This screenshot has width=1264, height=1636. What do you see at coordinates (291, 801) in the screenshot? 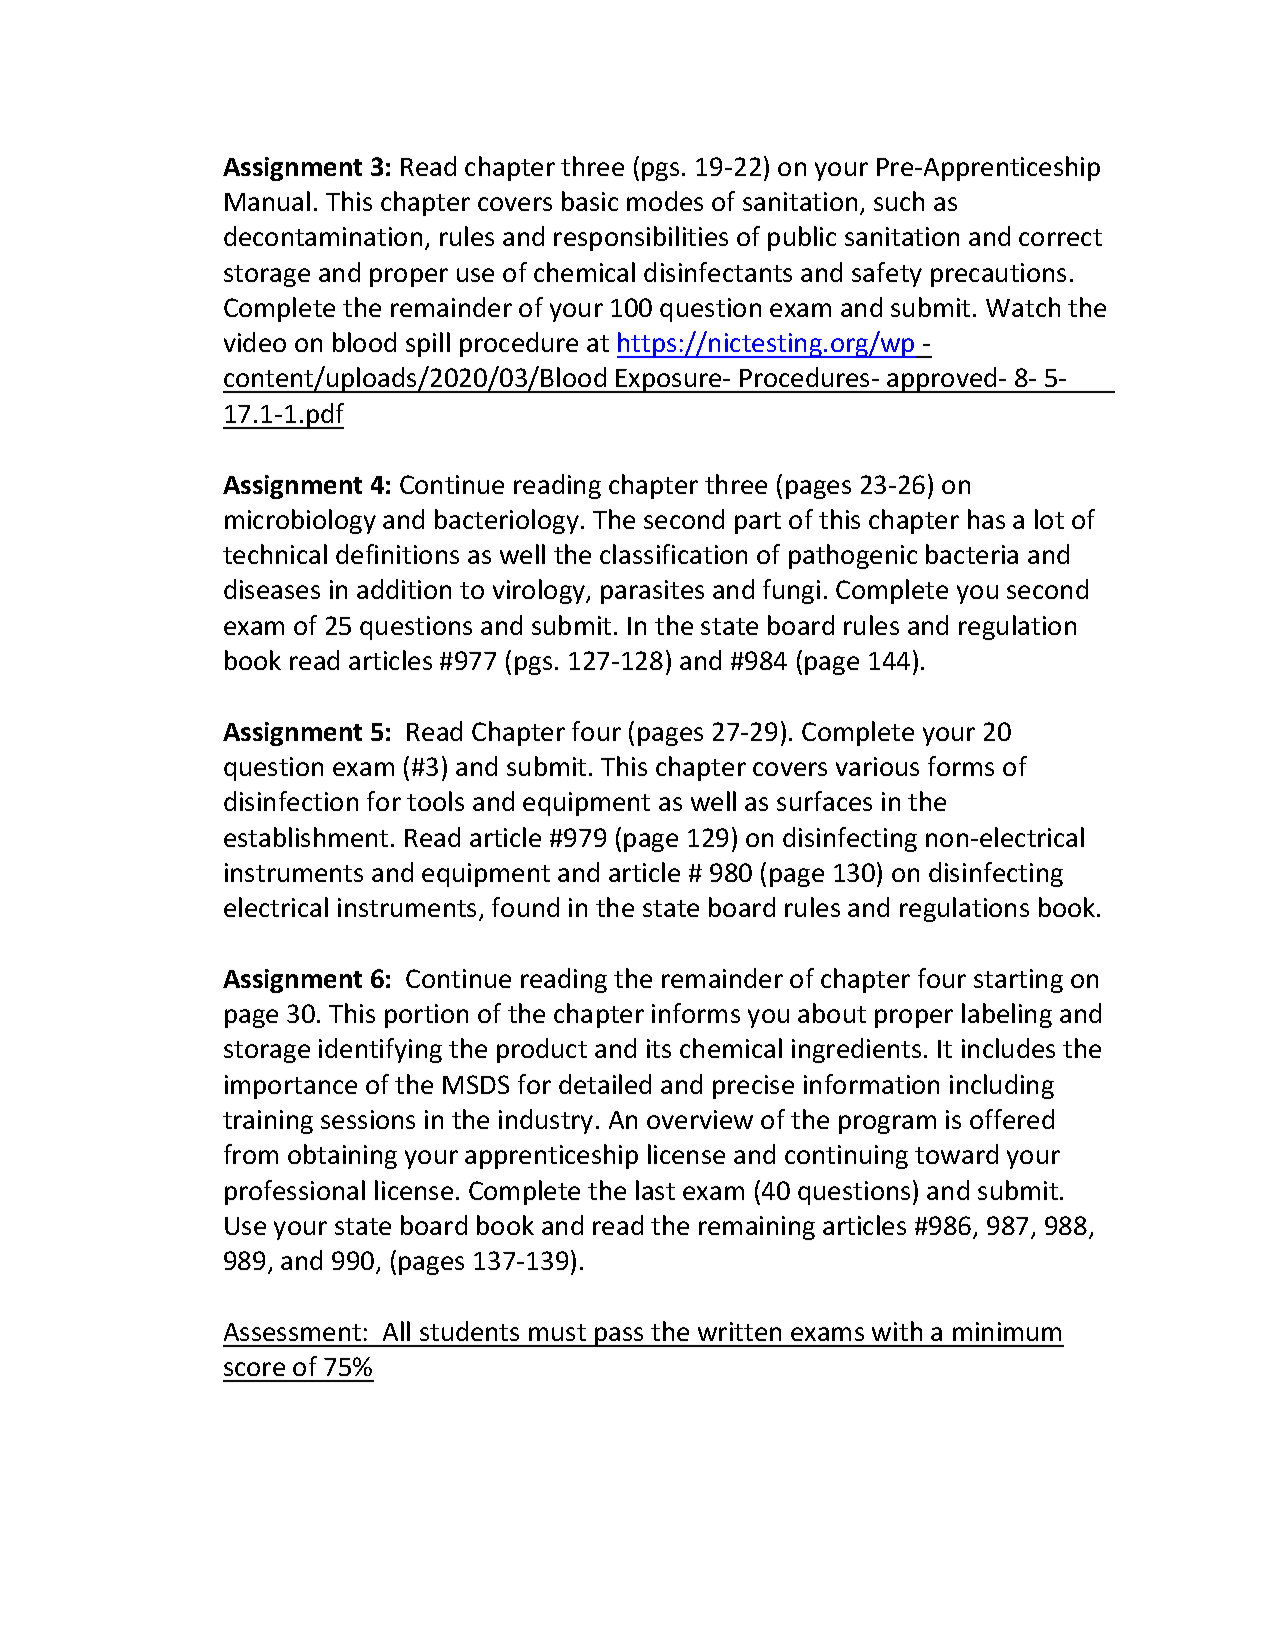
I see `disinfection` at bounding box center [291, 801].
